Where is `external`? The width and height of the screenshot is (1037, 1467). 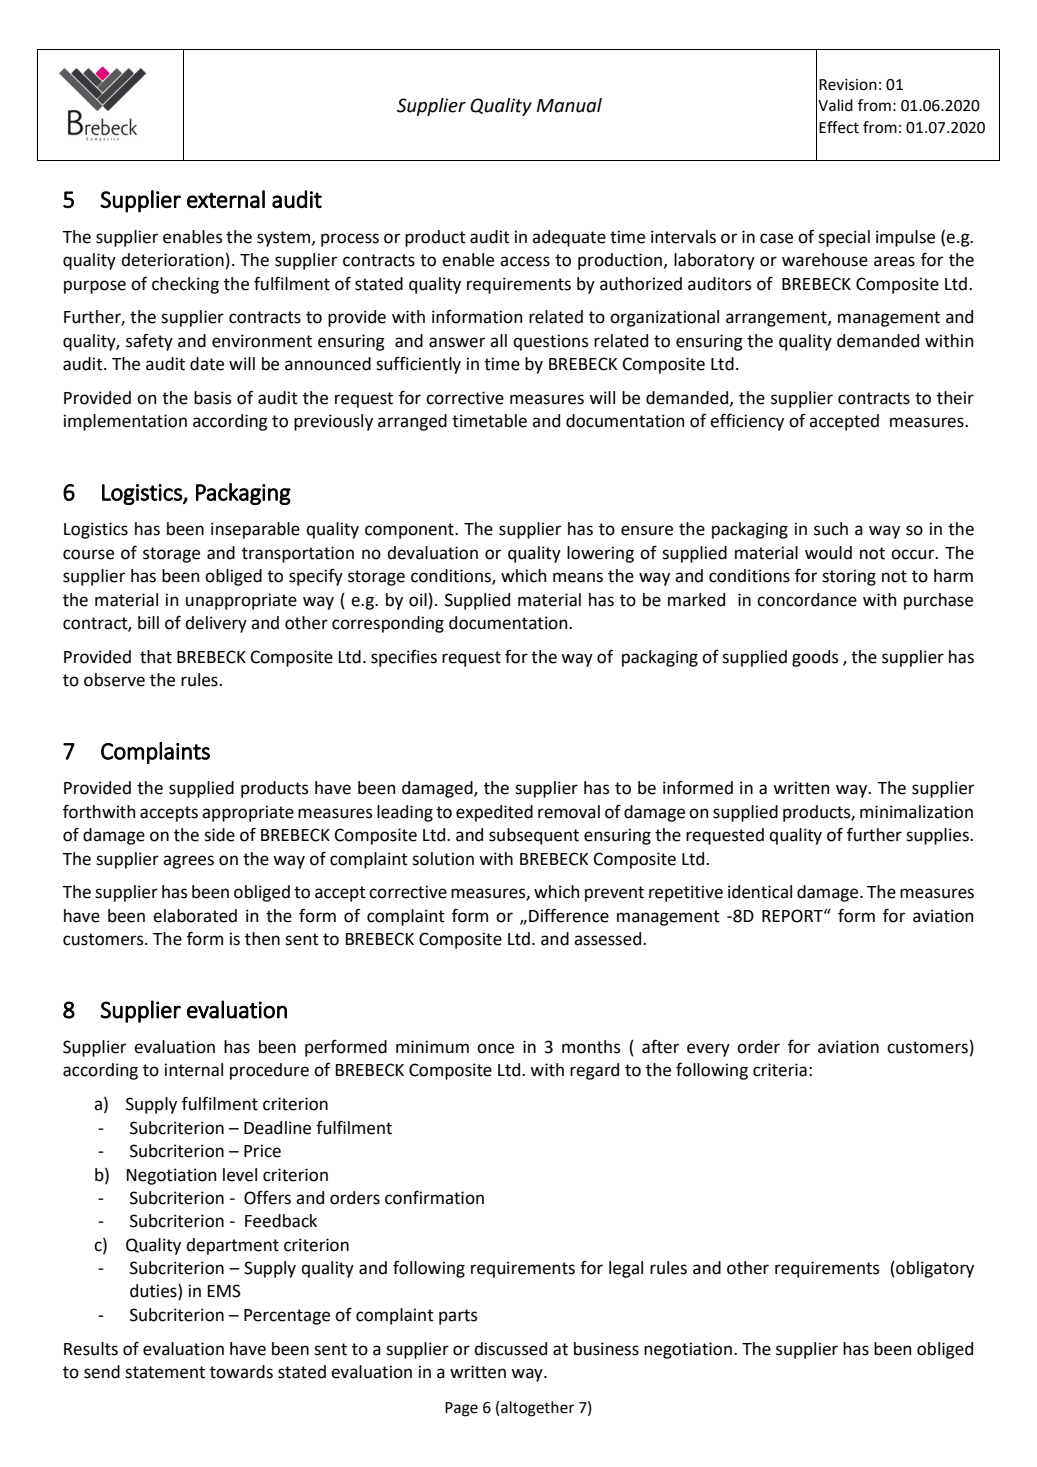
external is located at coordinates (226, 199).
